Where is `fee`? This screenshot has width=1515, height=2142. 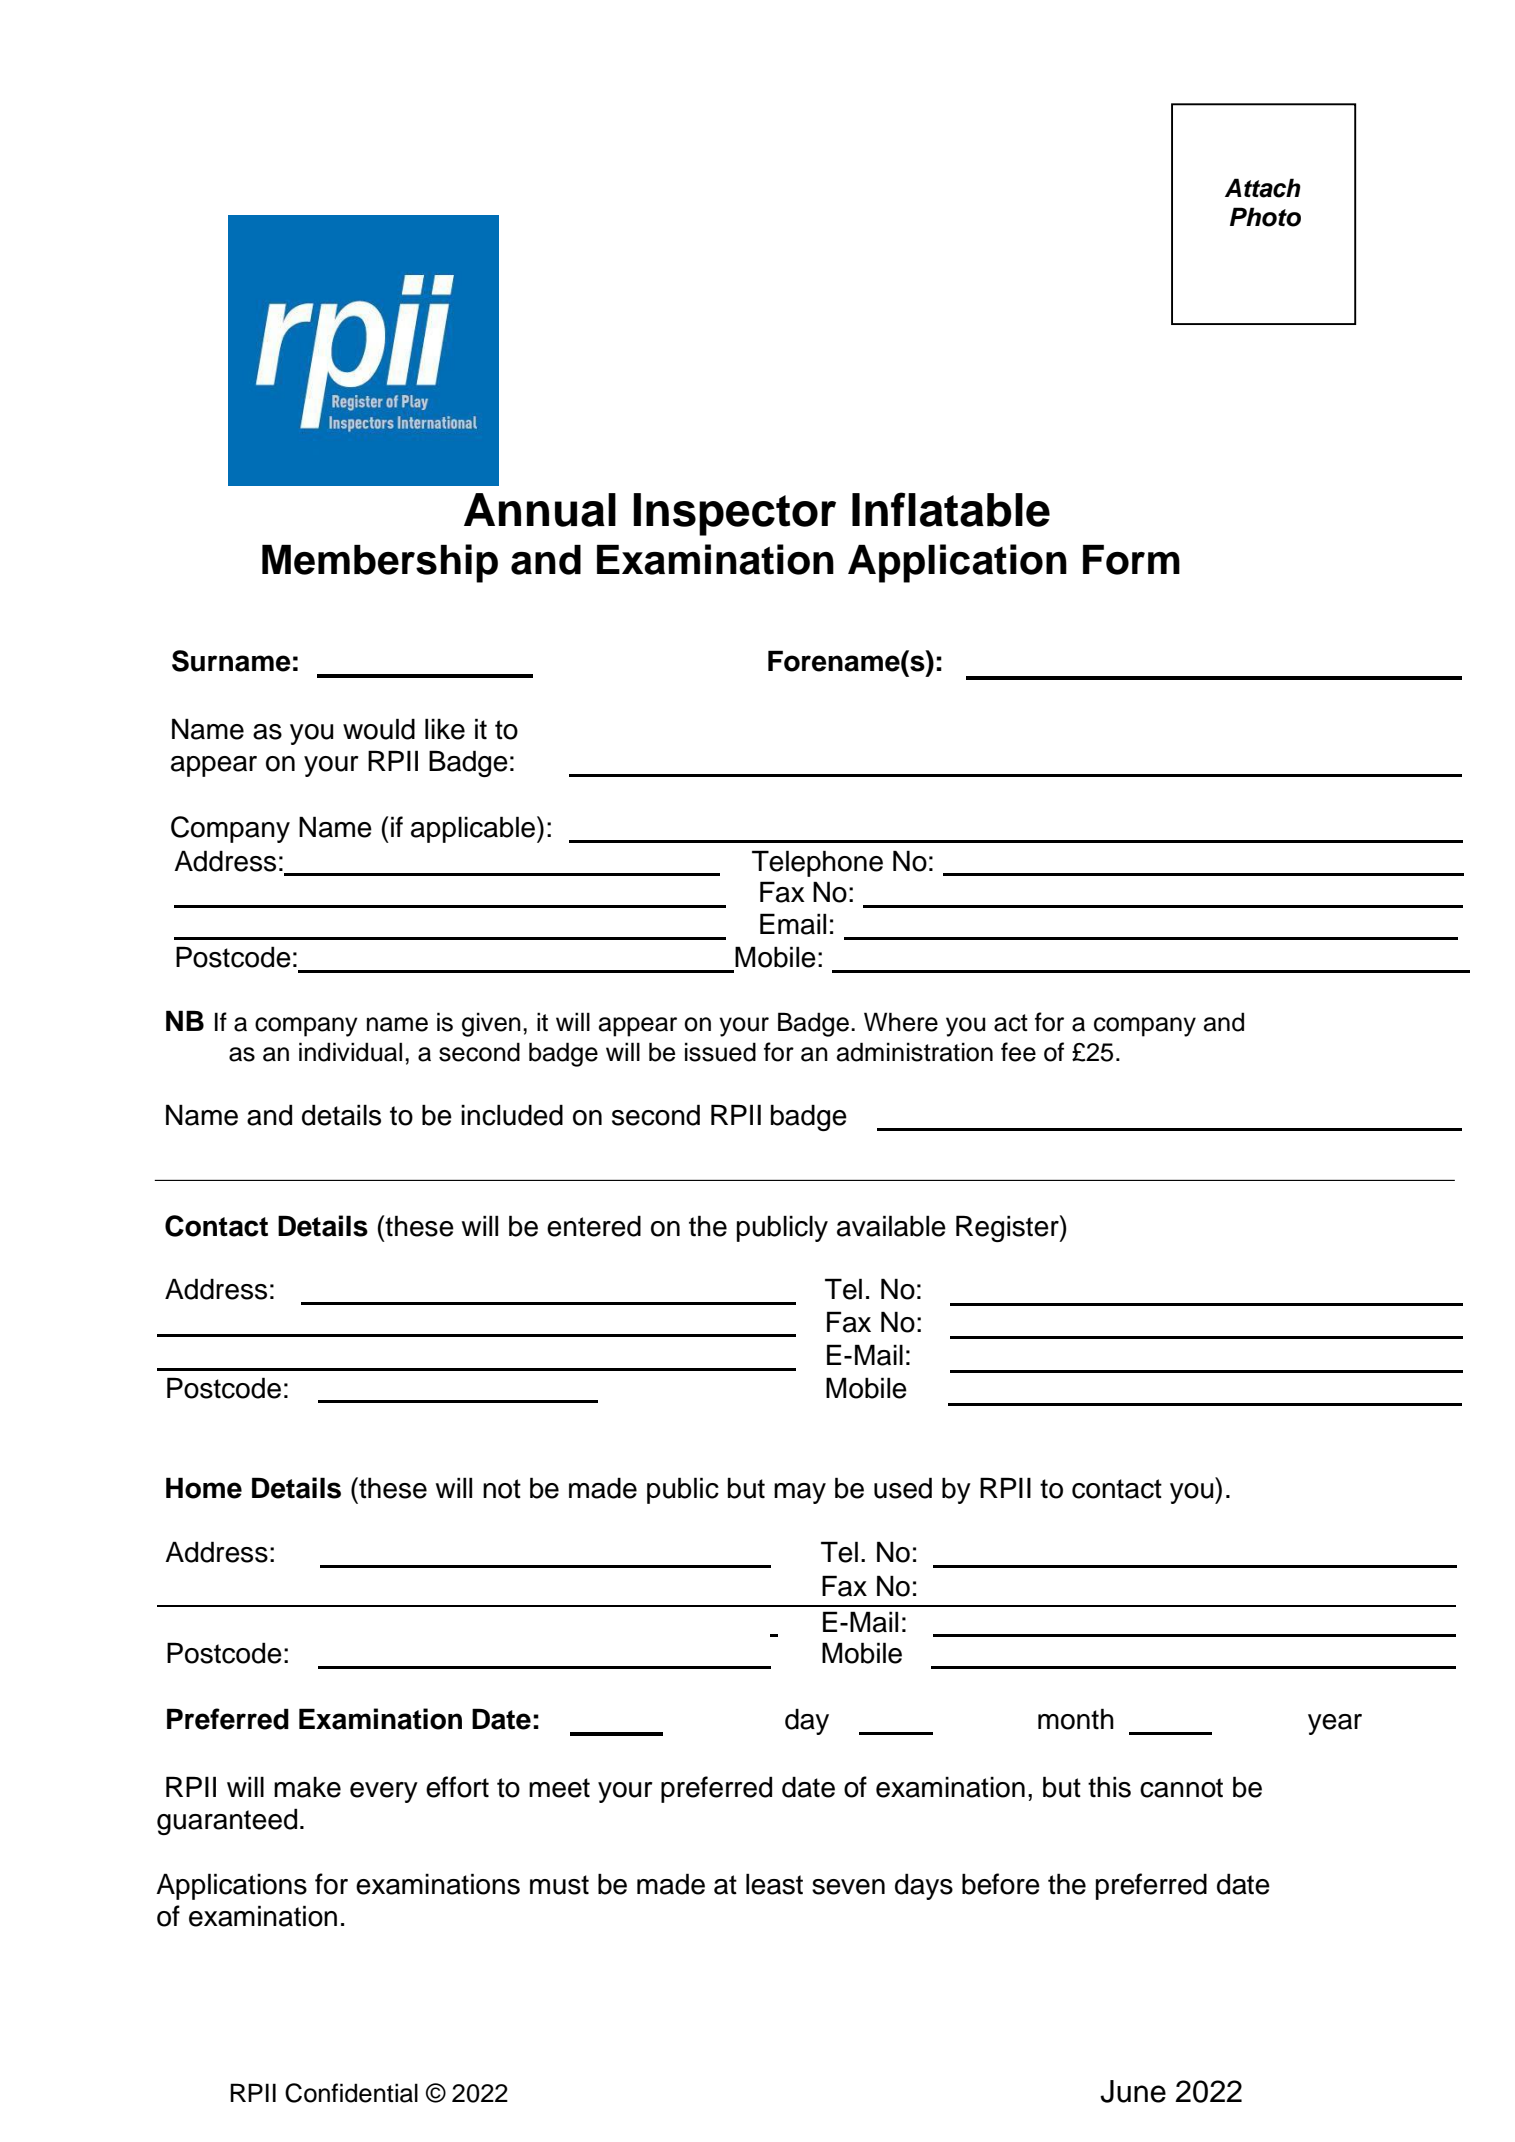
fee is located at coordinates (1018, 1052).
